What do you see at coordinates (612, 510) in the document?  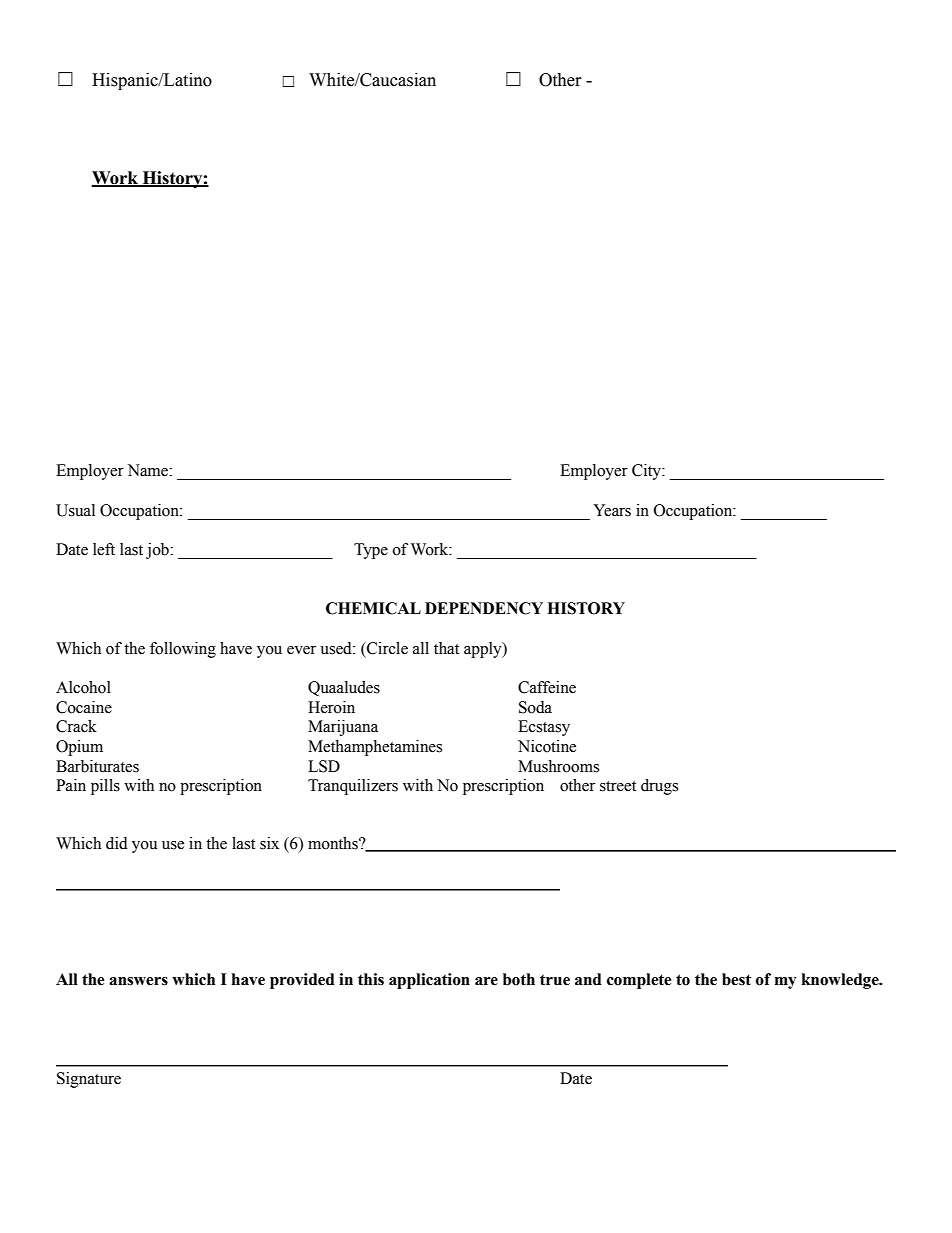 I see `Years` at bounding box center [612, 510].
